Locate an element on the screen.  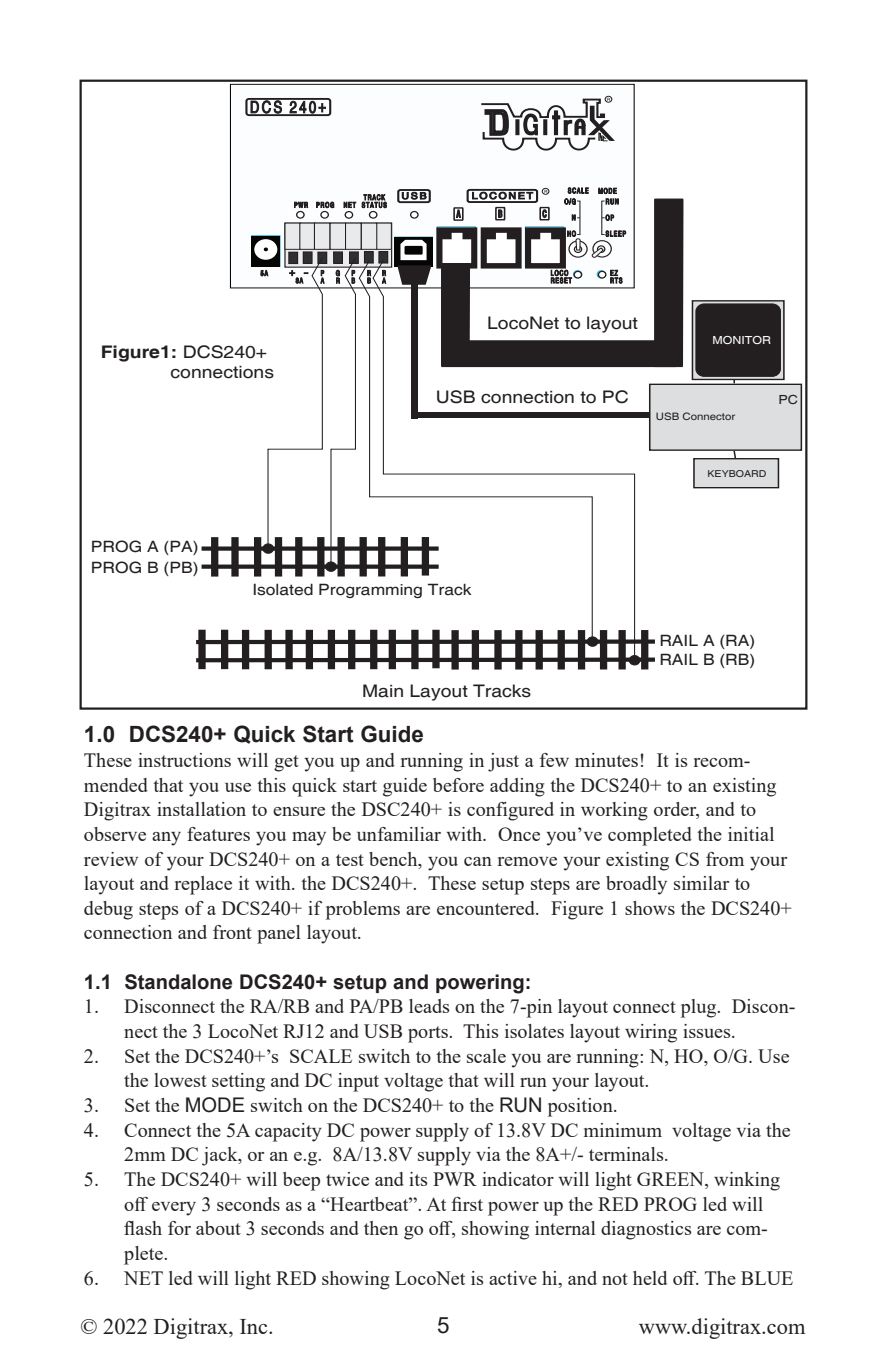
KEYBOARD is located at coordinates (737, 473).
